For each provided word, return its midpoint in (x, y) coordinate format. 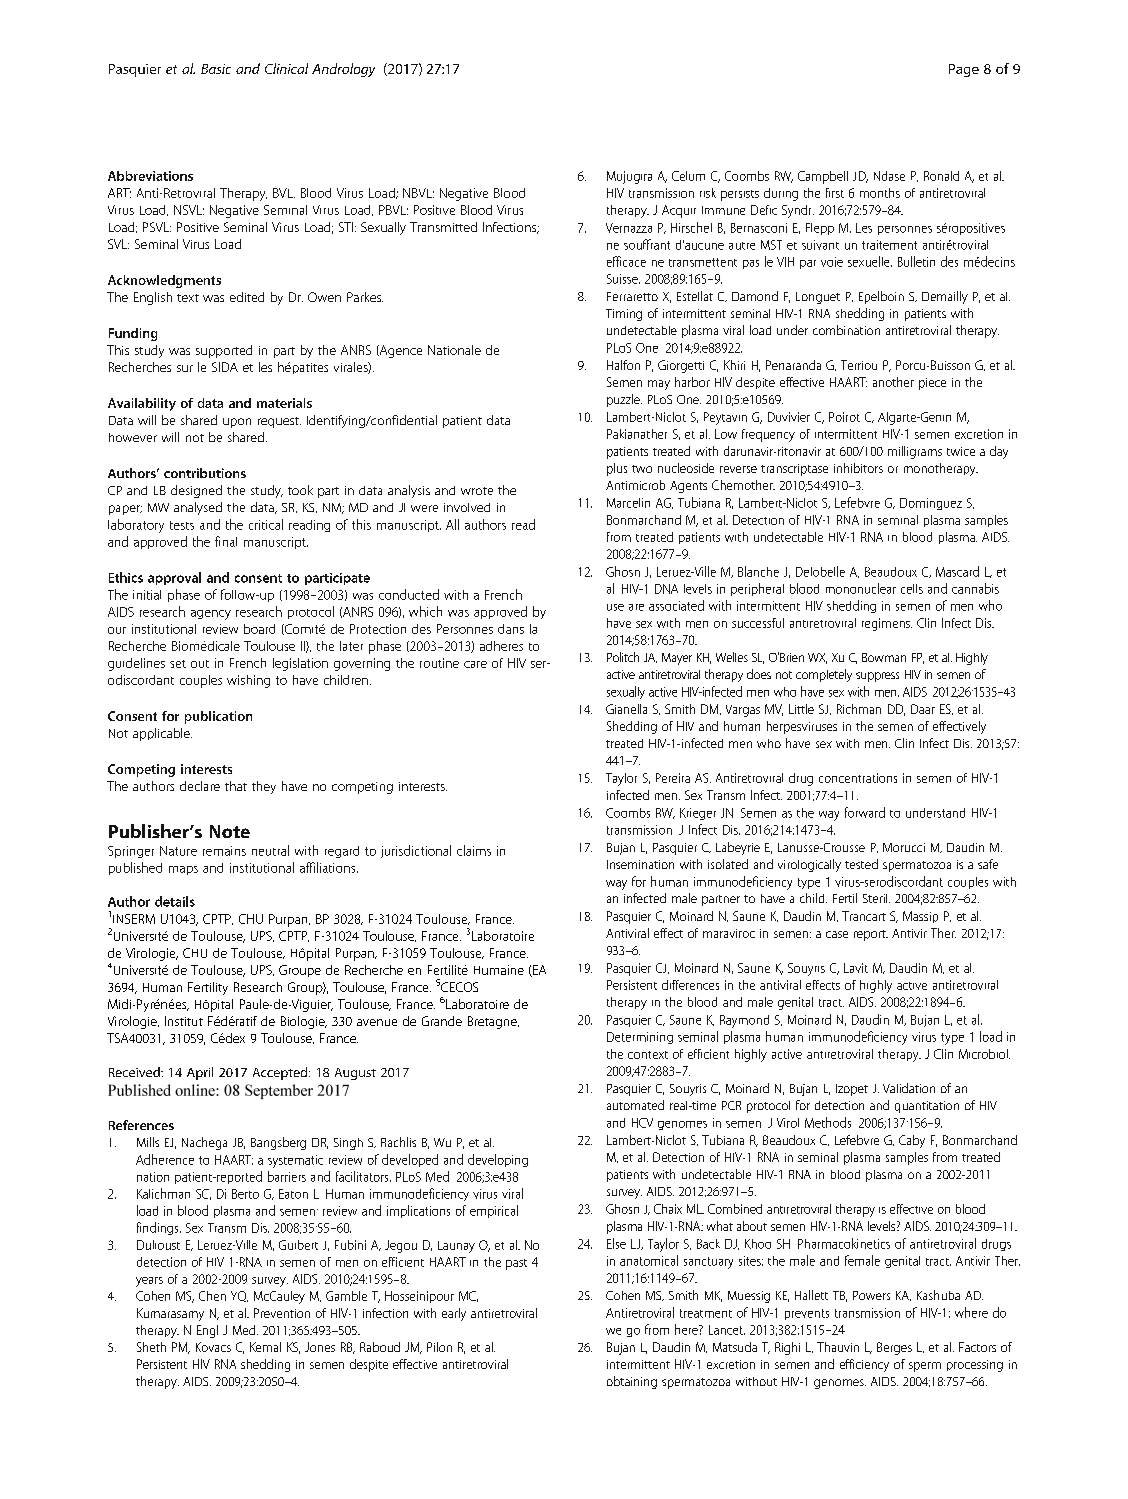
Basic (216, 69)
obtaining (632, 1382)
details (175, 901)
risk (708, 193)
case (837, 934)
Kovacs (213, 1347)
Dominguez (931, 504)
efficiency (864, 1365)
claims (474, 850)
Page (964, 70)
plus (617, 469)
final (226, 541)
